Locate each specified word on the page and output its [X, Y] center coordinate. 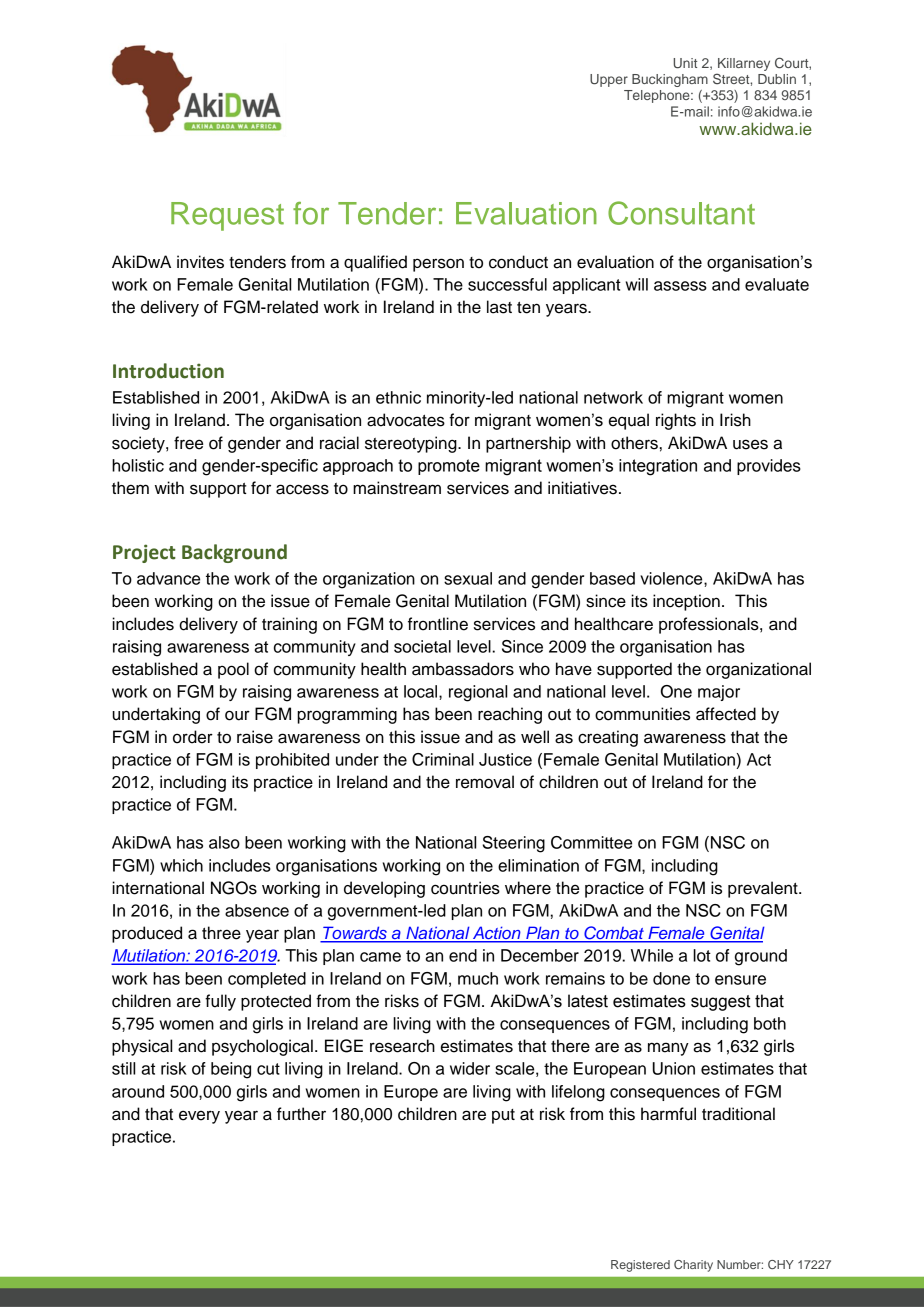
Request [227, 216]
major [719, 693]
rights [676, 421]
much [478, 978]
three [221, 933]
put [503, 1116]
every [199, 1117]
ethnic [398, 397]
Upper [609, 80]
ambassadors [463, 669]
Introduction [168, 371]
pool [233, 670]
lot [702, 955]
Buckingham [670, 80]
